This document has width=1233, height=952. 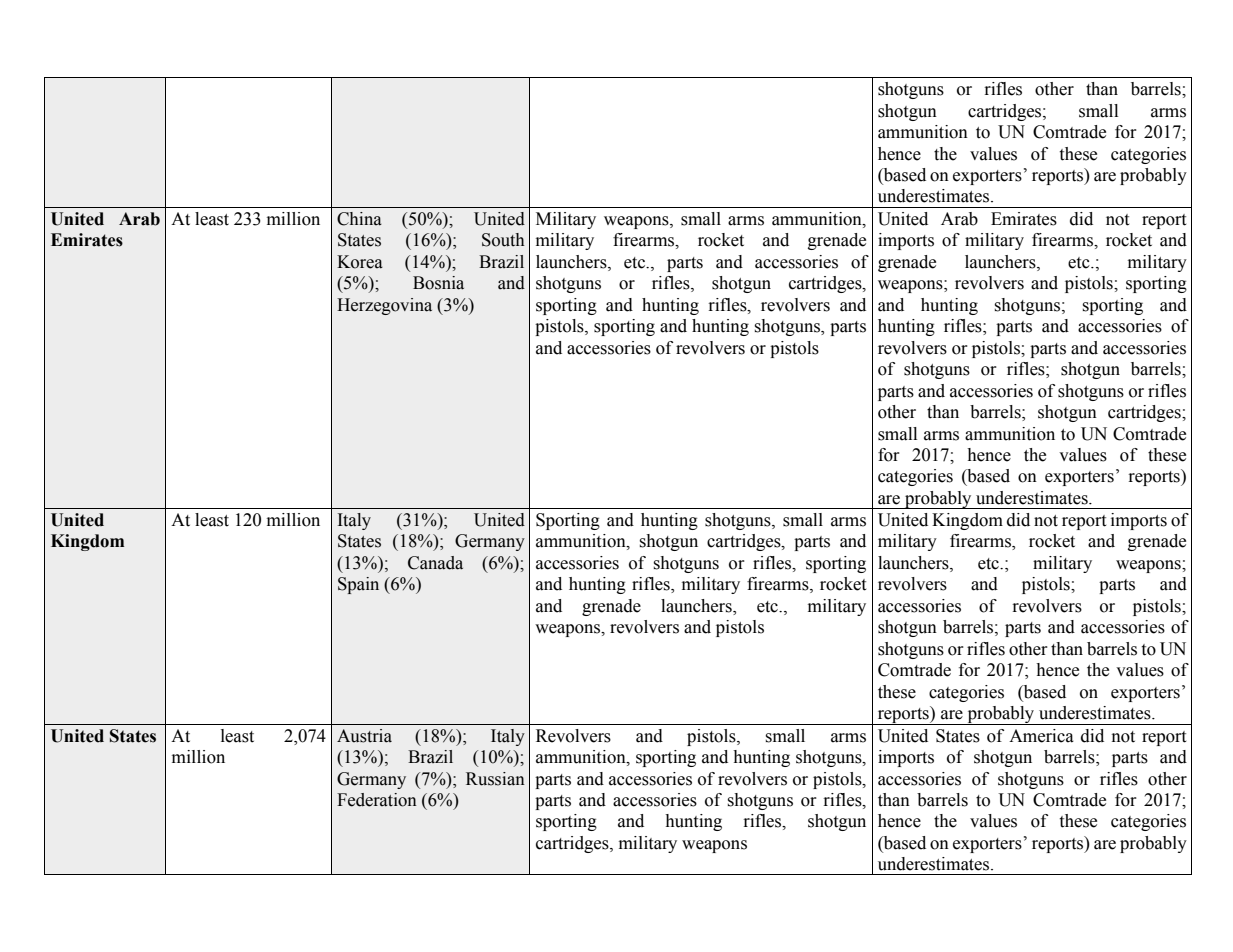 What do you see at coordinates (384, 306) in the document?
I see `Herzegovina` at bounding box center [384, 306].
